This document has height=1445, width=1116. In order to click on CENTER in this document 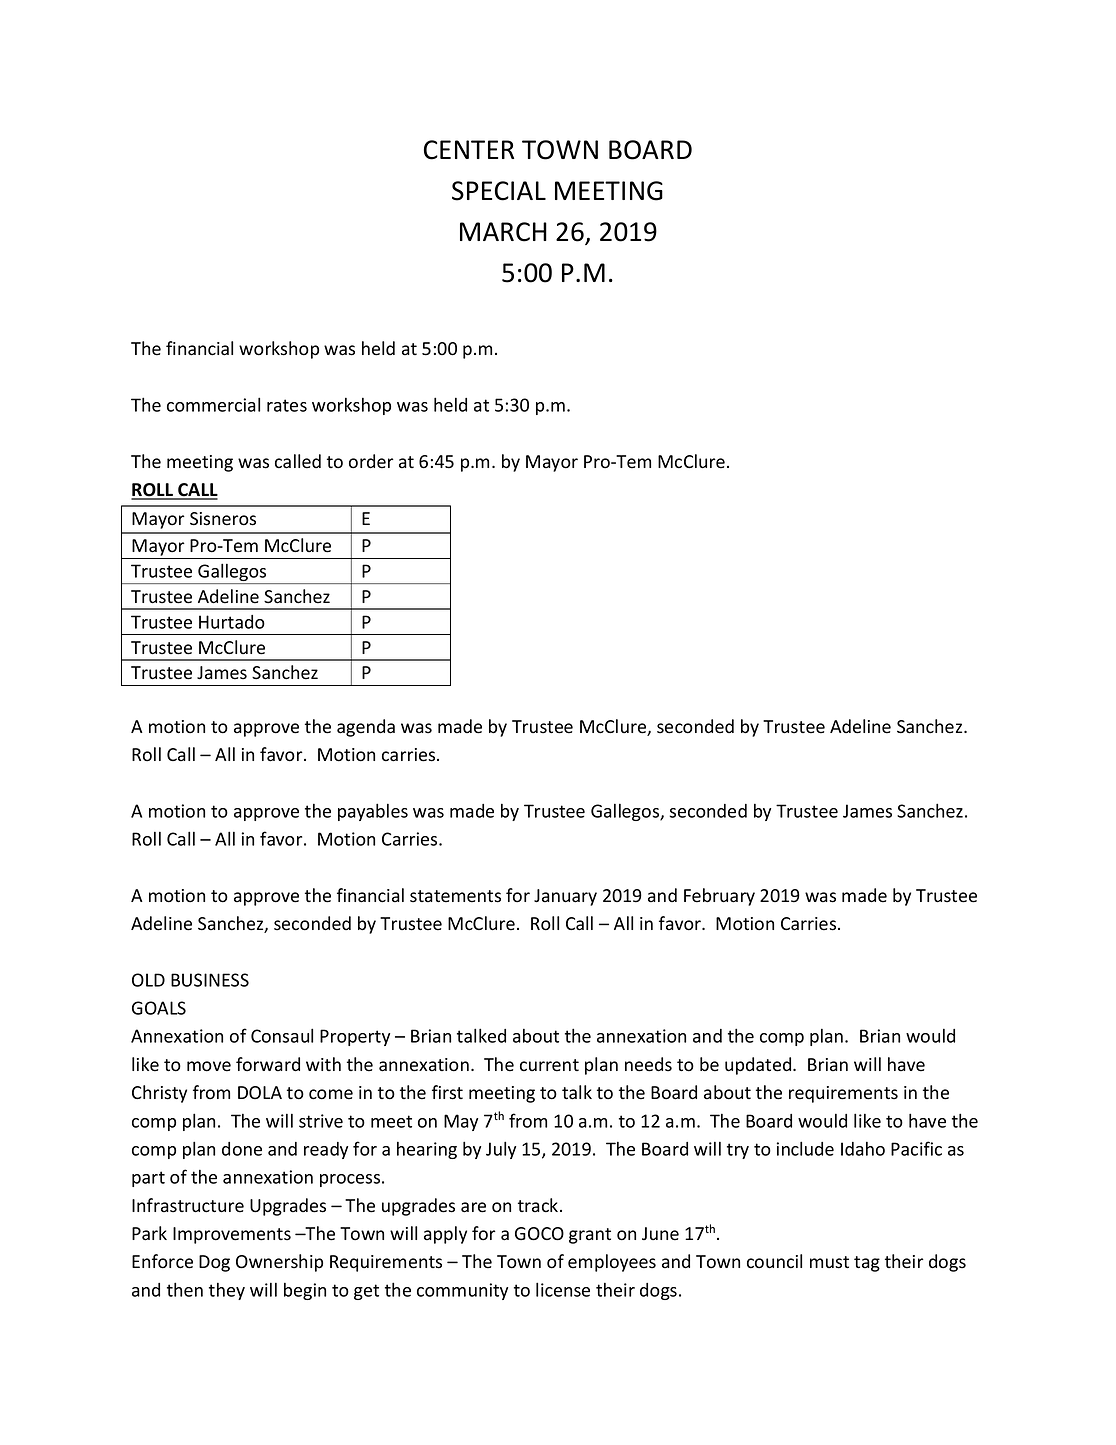, I will do `click(469, 150)`.
